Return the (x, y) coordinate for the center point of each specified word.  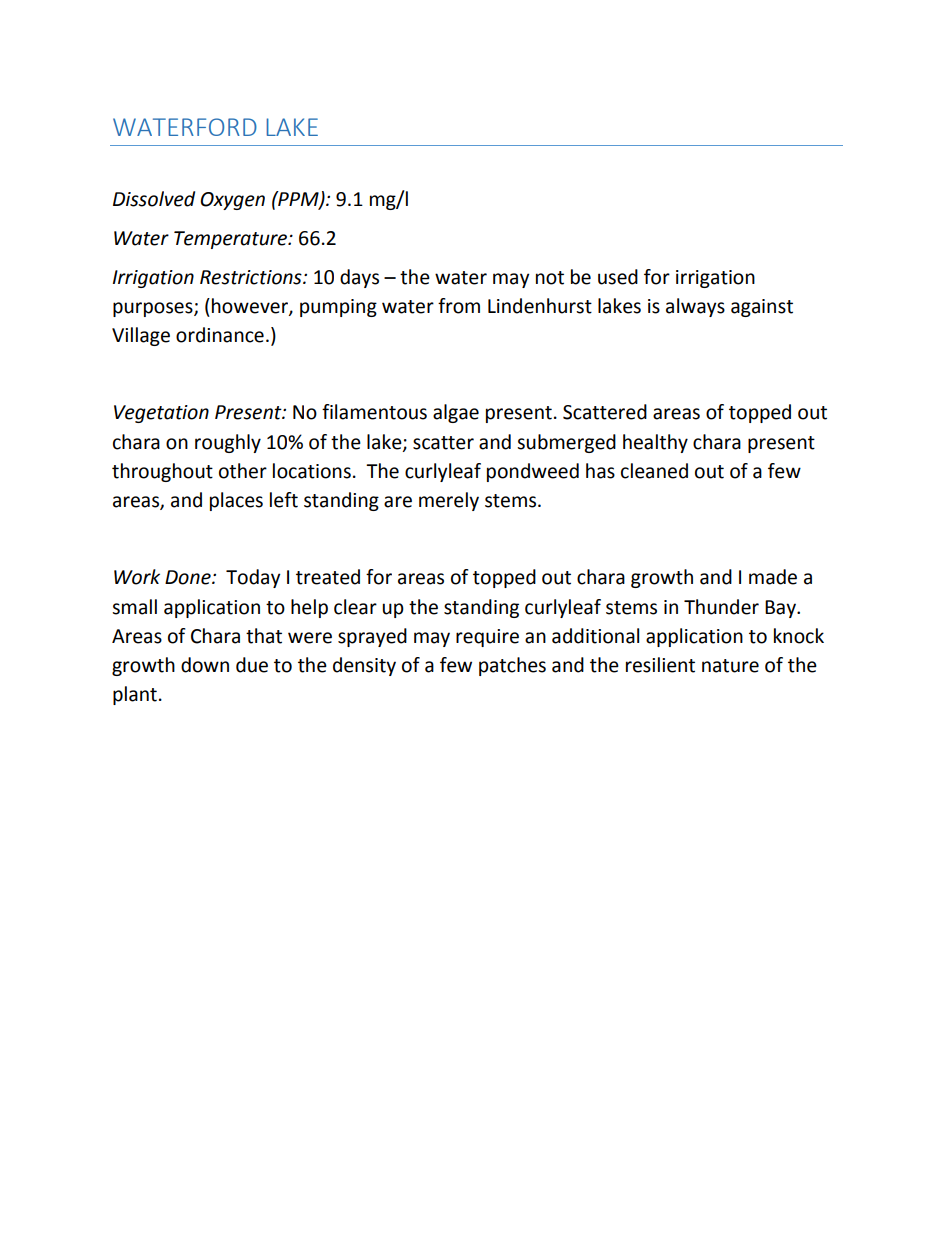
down (205, 665)
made (773, 577)
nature (730, 666)
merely (449, 501)
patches (512, 666)
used (618, 277)
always (695, 307)
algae (456, 413)
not (550, 278)
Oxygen (232, 201)
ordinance (220, 335)
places (236, 501)
